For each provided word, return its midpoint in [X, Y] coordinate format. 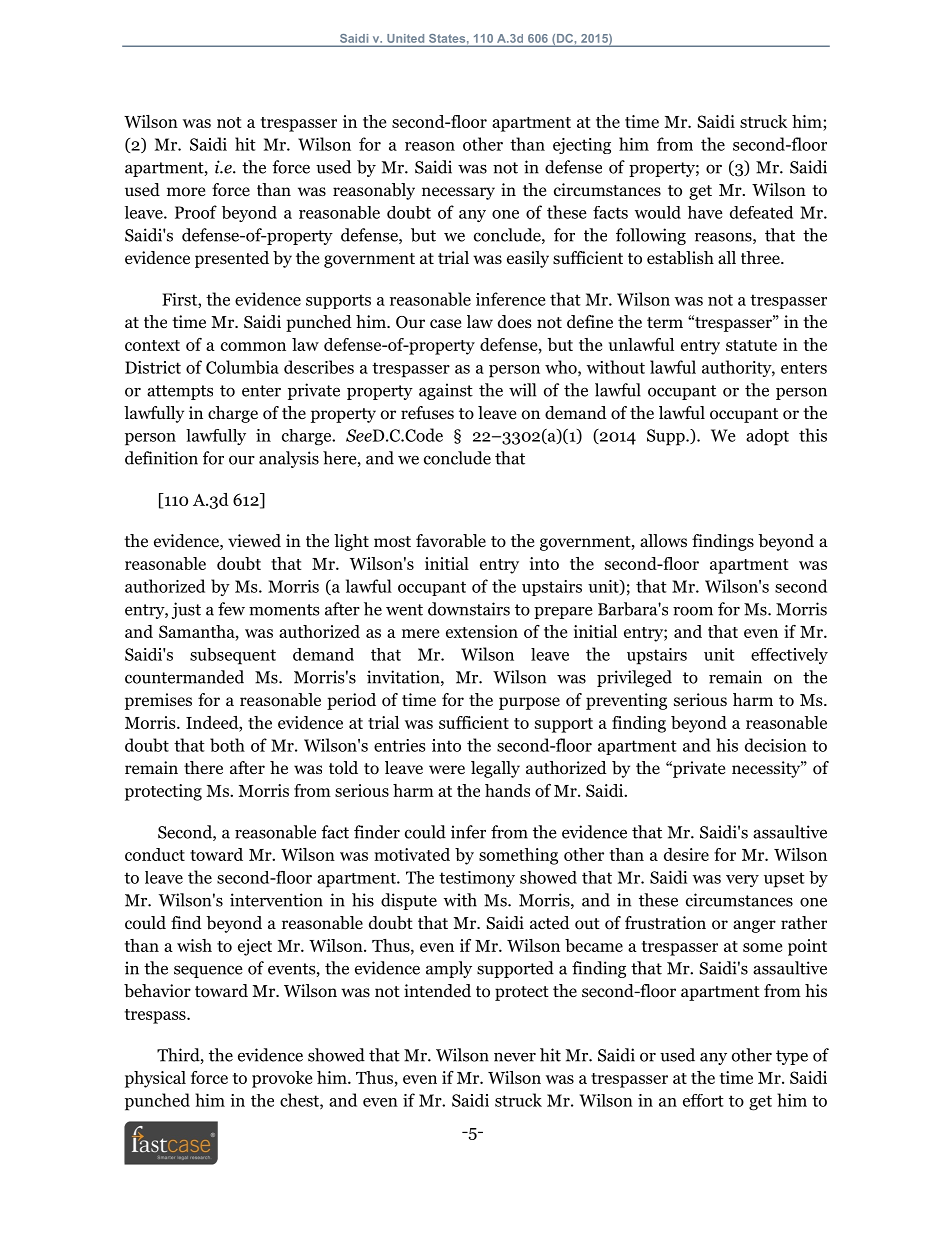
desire [686, 854]
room [693, 611]
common [253, 346]
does [515, 322]
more [186, 192]
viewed [254, 541]
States [448, 38]
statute [751, 345]
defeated [761, 212]
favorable [451, 541]
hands [507, 790]
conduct [155, 854]
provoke [282, 1079]
